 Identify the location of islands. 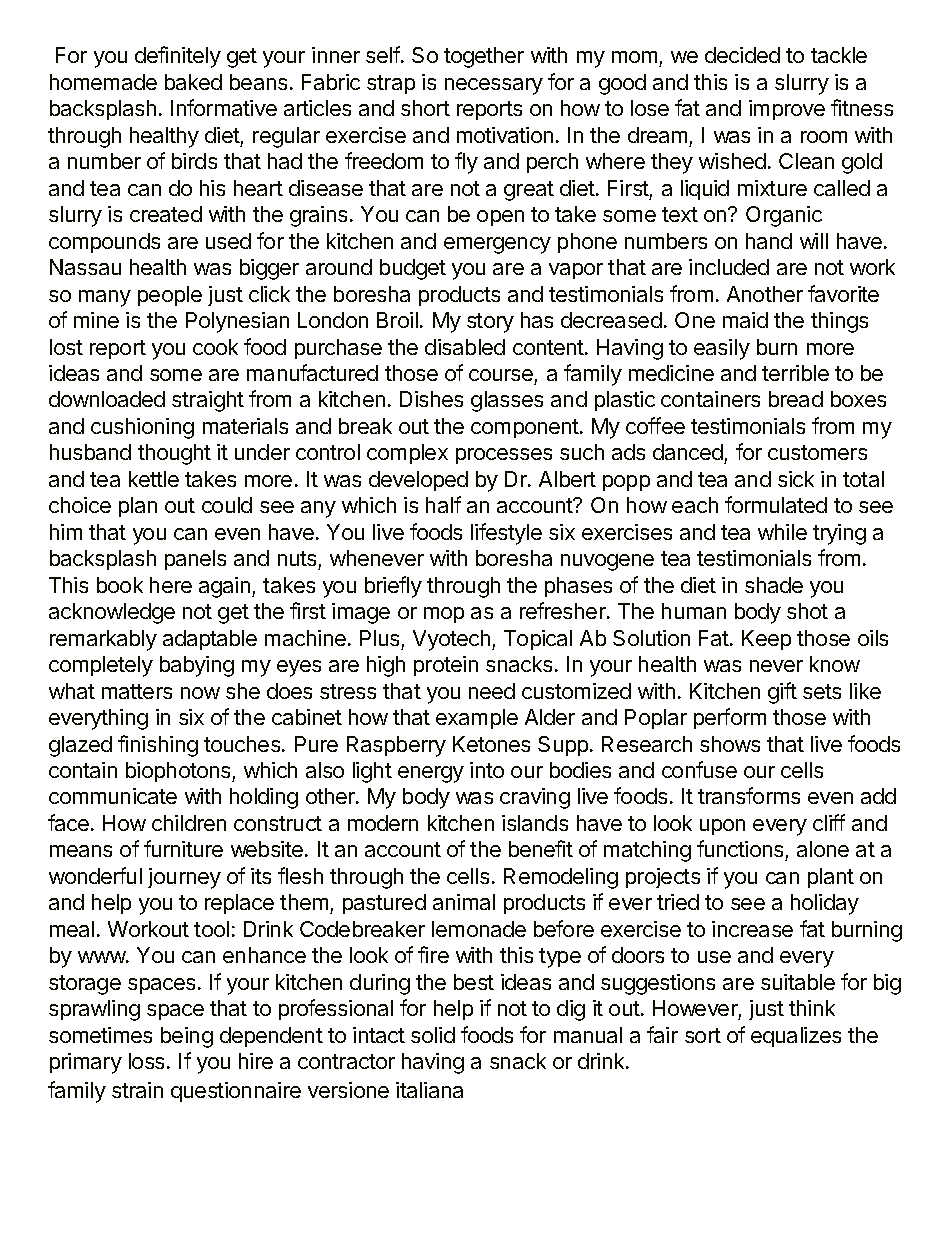
(535, 823).
